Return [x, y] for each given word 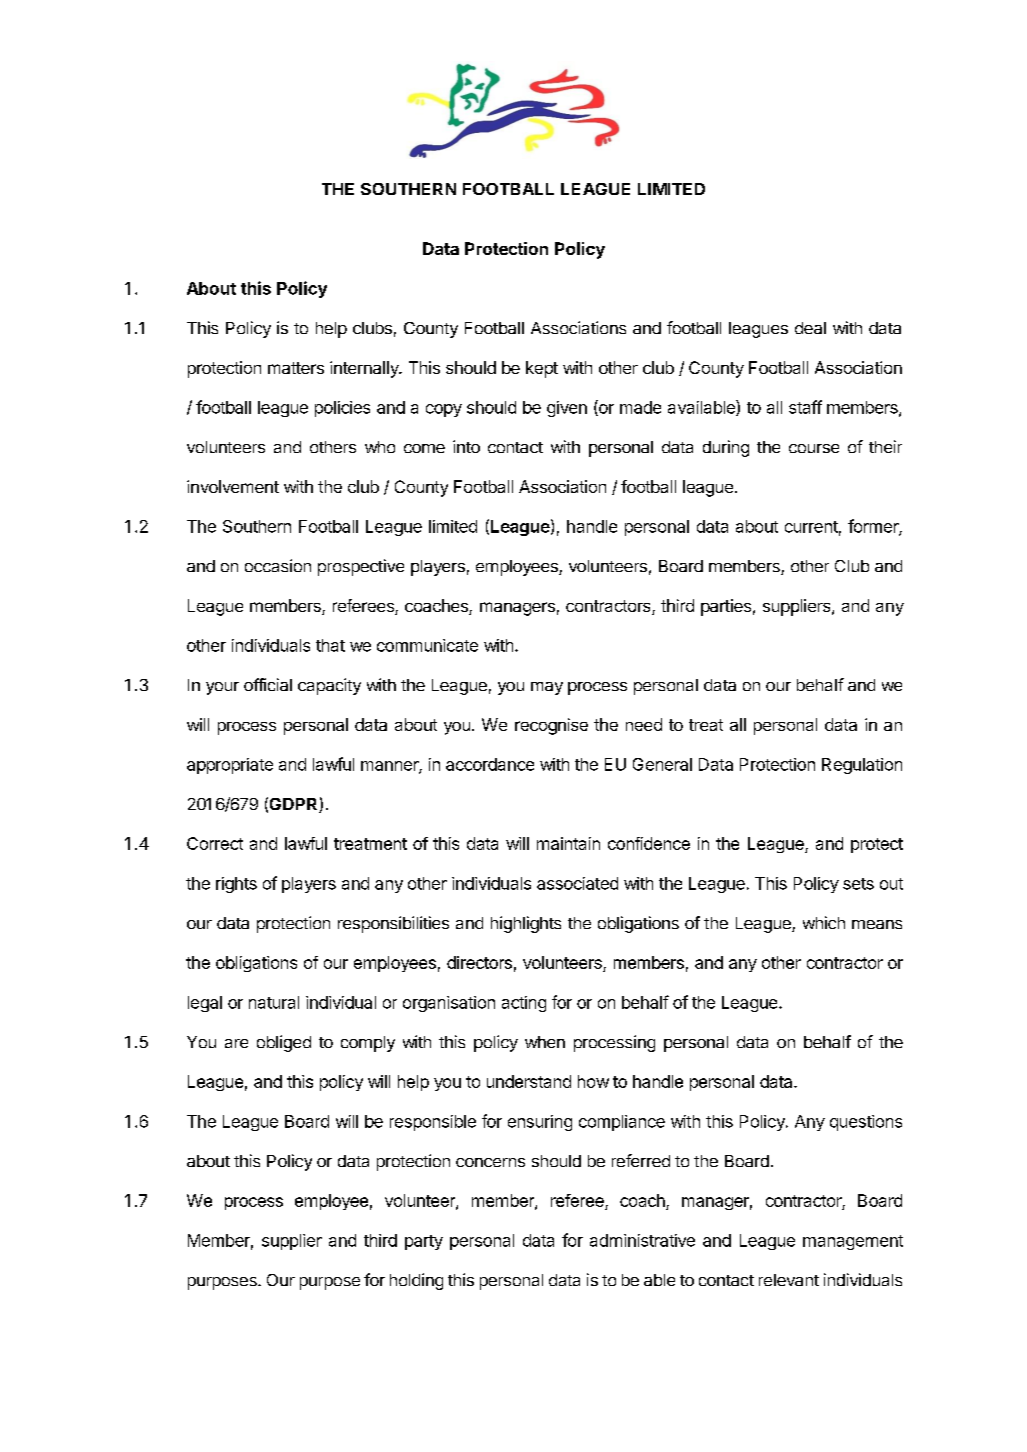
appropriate [230, 766]
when [545, 1042]
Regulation [862, 766]
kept [542, 369]
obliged [284, 1043]
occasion [278, 565]
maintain [568, 843]
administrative [642, 1240]
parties [726, 607]
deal [810, 328]
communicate [427, 645]
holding [416, 1281]
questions [866, 1123]
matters [296, 368]
